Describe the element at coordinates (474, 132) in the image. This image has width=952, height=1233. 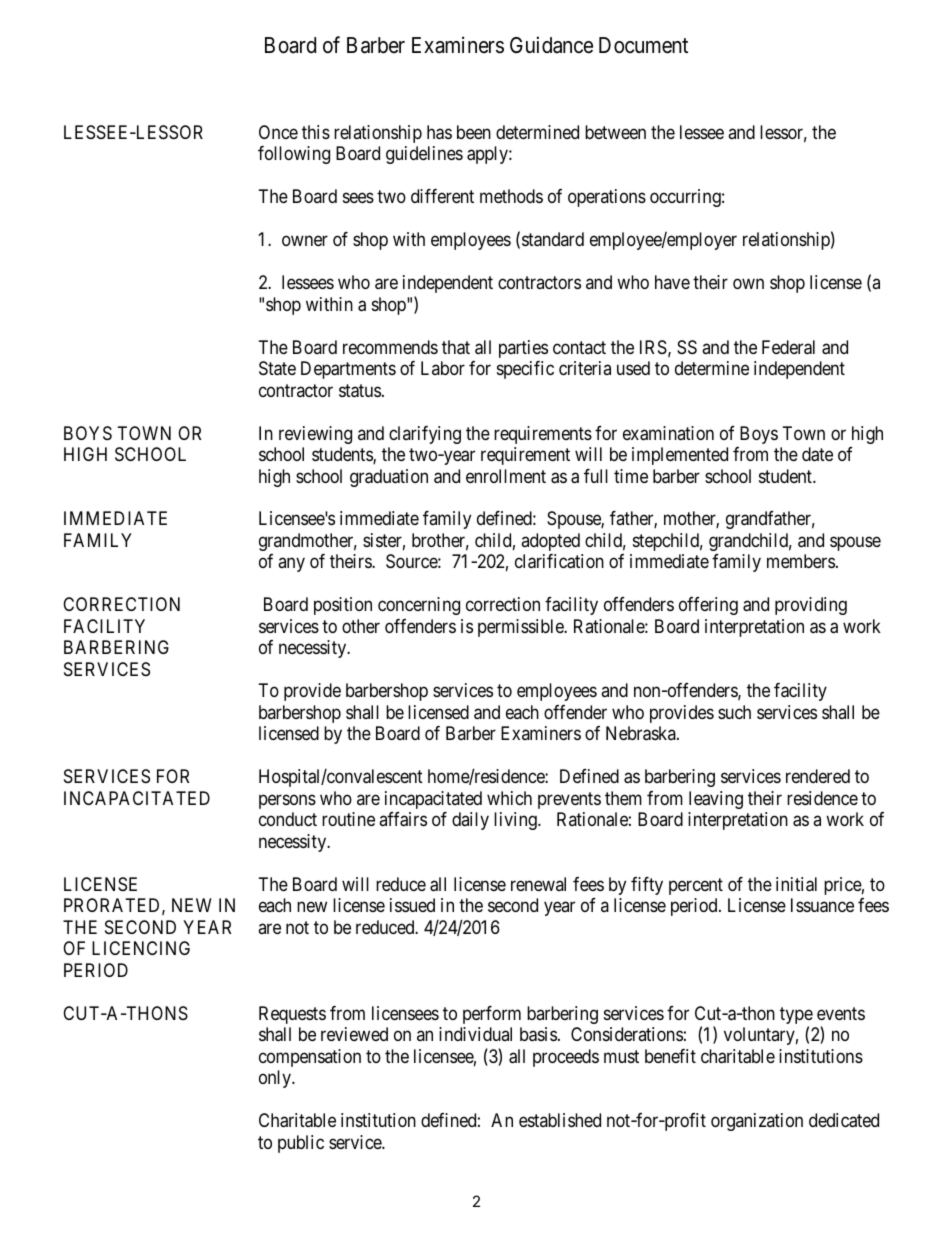
I see `been` at that location.
